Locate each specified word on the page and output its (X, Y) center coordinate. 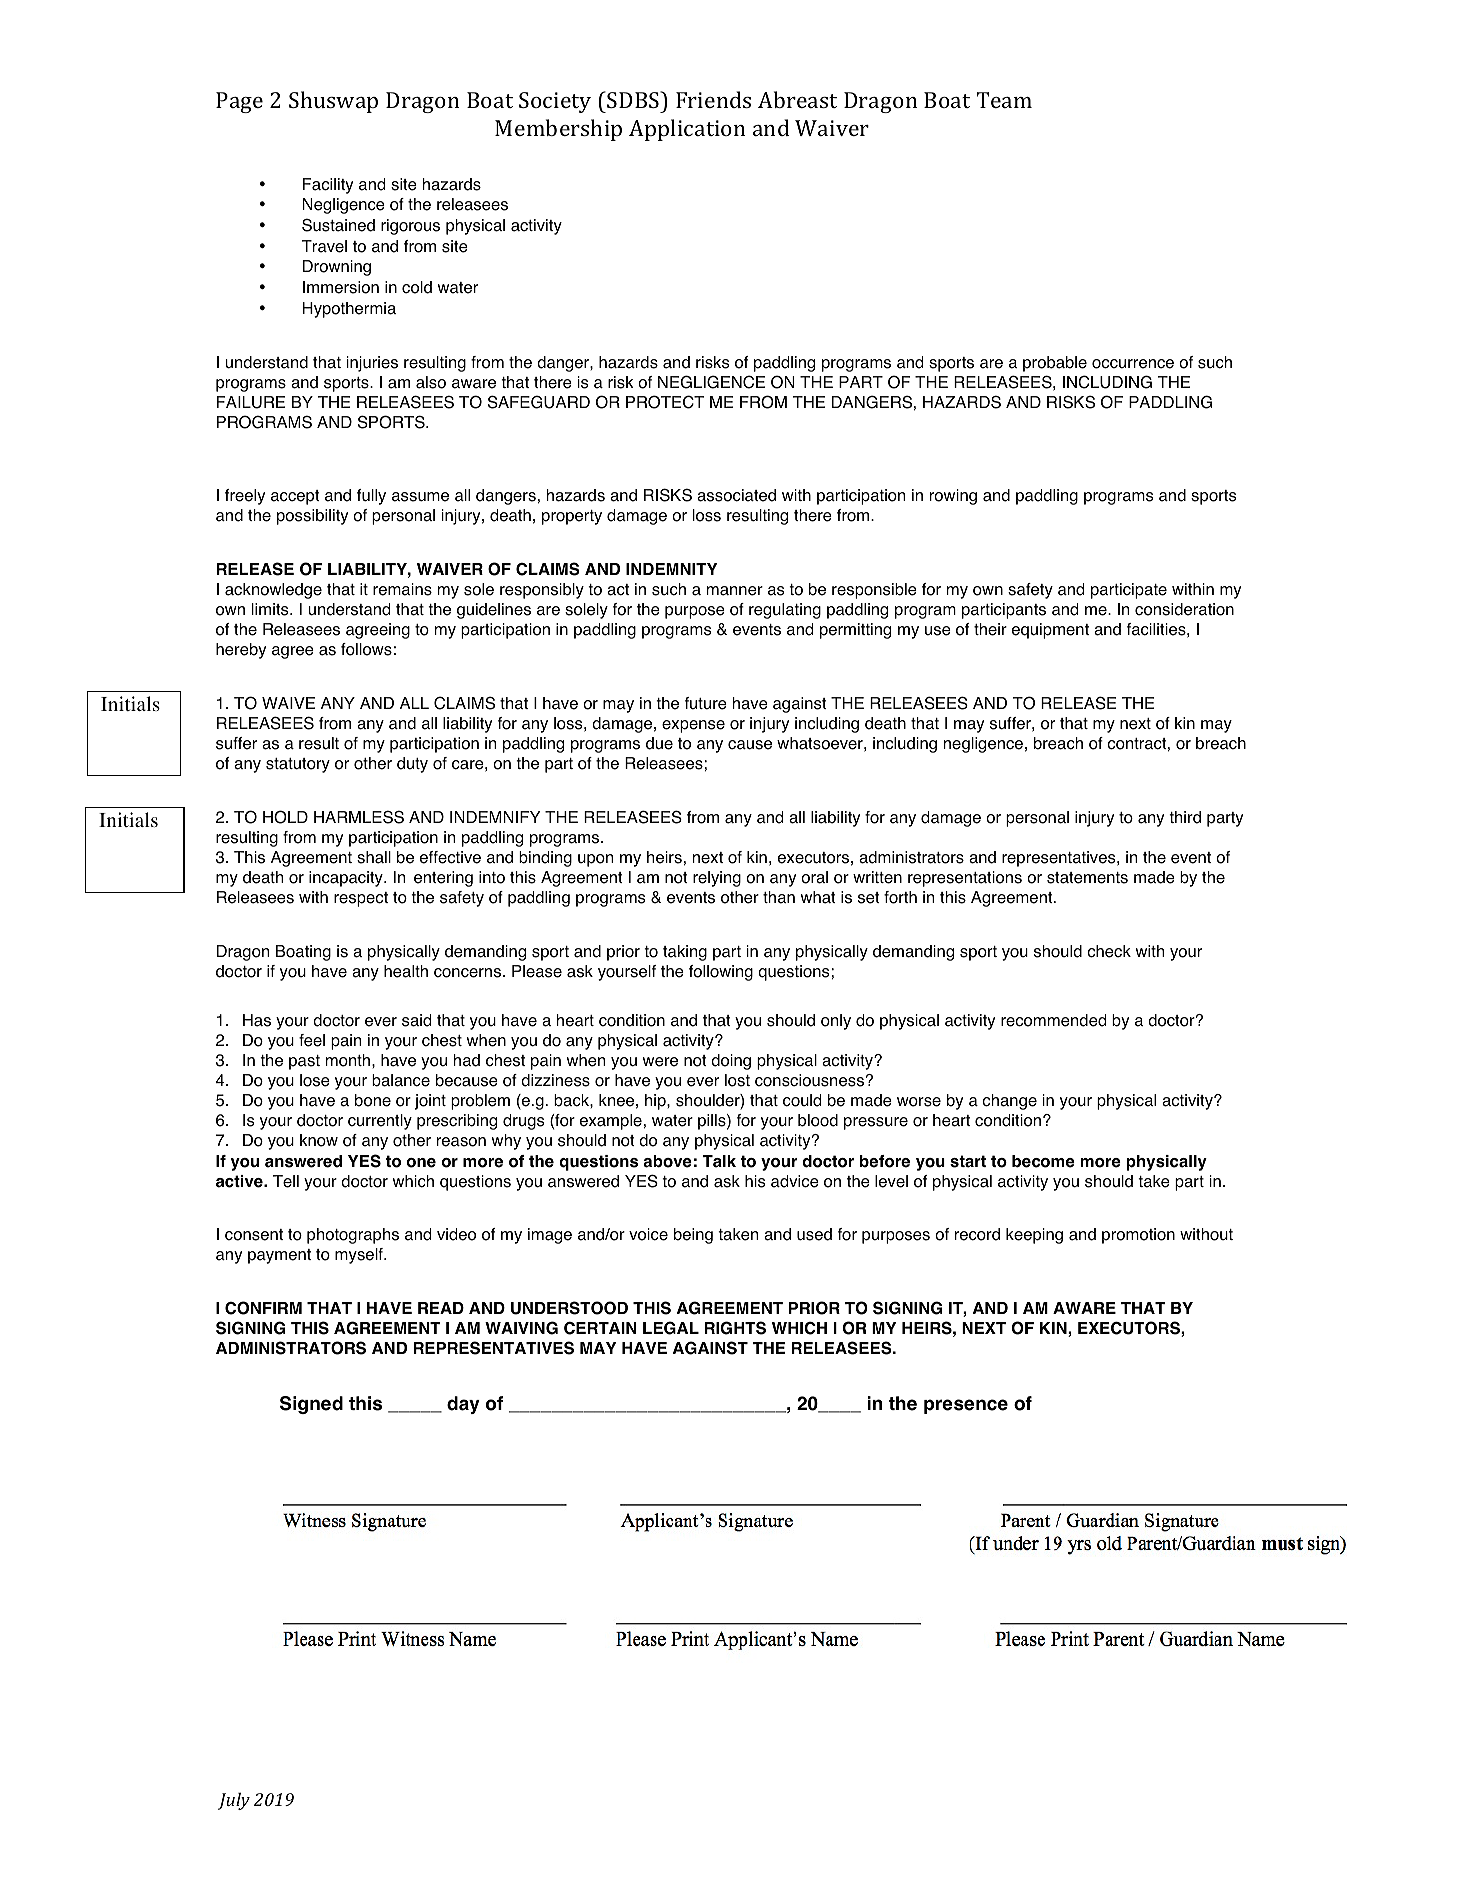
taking (685, 953)
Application (687, 130)
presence (966, 1406)
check (1109, 951)
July (234, 1801)
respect (361, 899)
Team (1004, 100)
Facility (328, 186)
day (463, 1405)
